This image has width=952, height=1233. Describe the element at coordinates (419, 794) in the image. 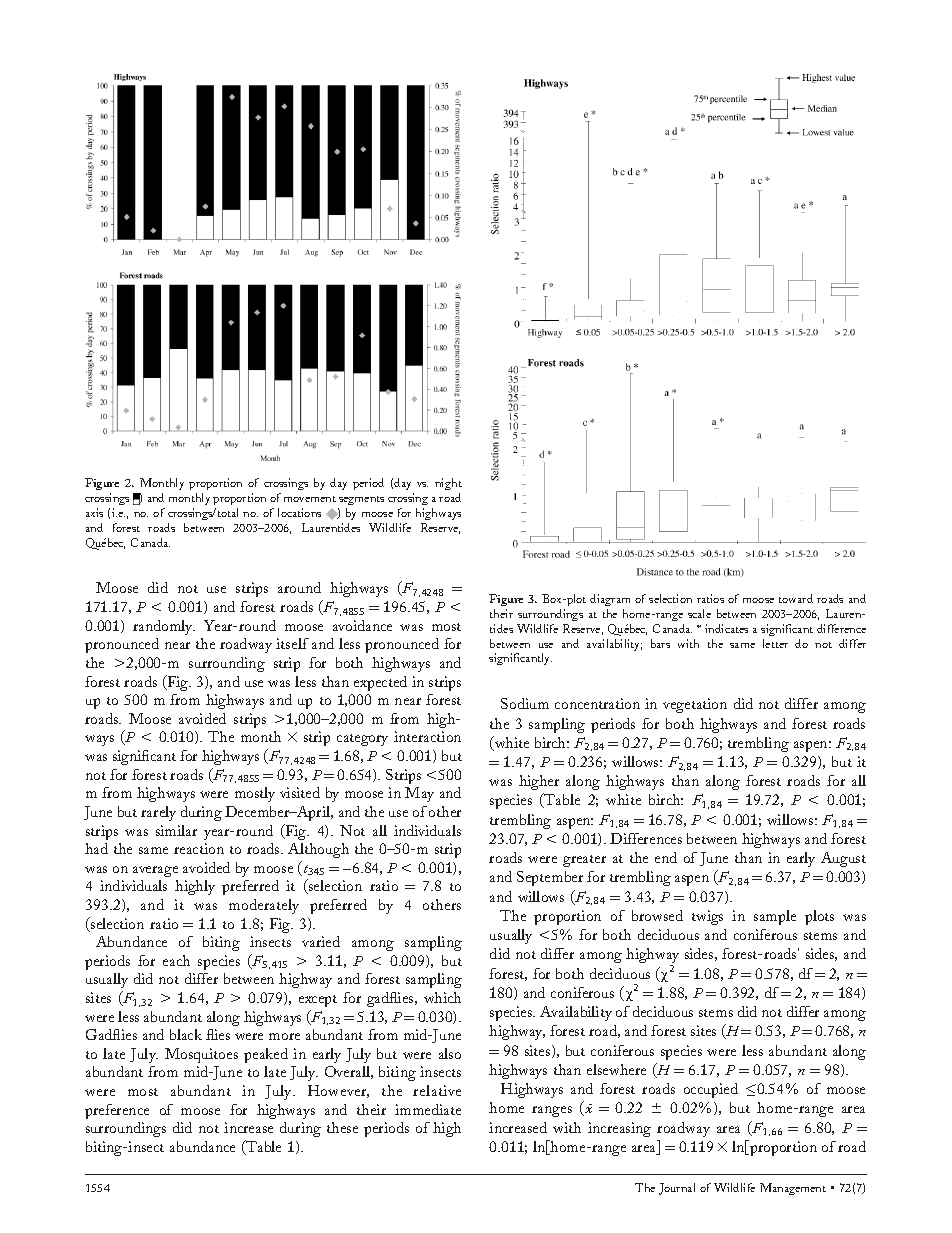

I see `May` at that location.
